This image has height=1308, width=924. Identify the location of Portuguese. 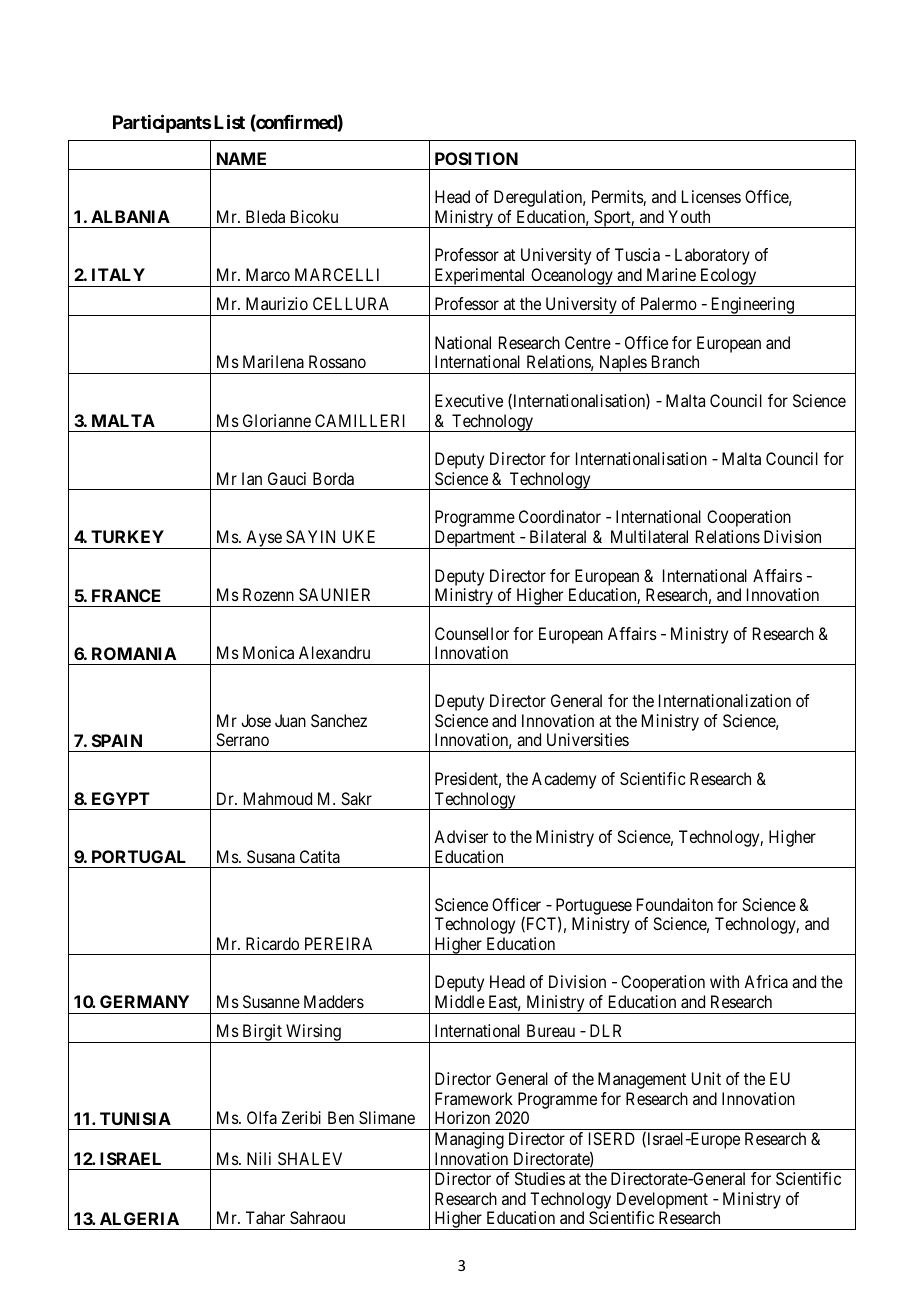
(594, 907).
